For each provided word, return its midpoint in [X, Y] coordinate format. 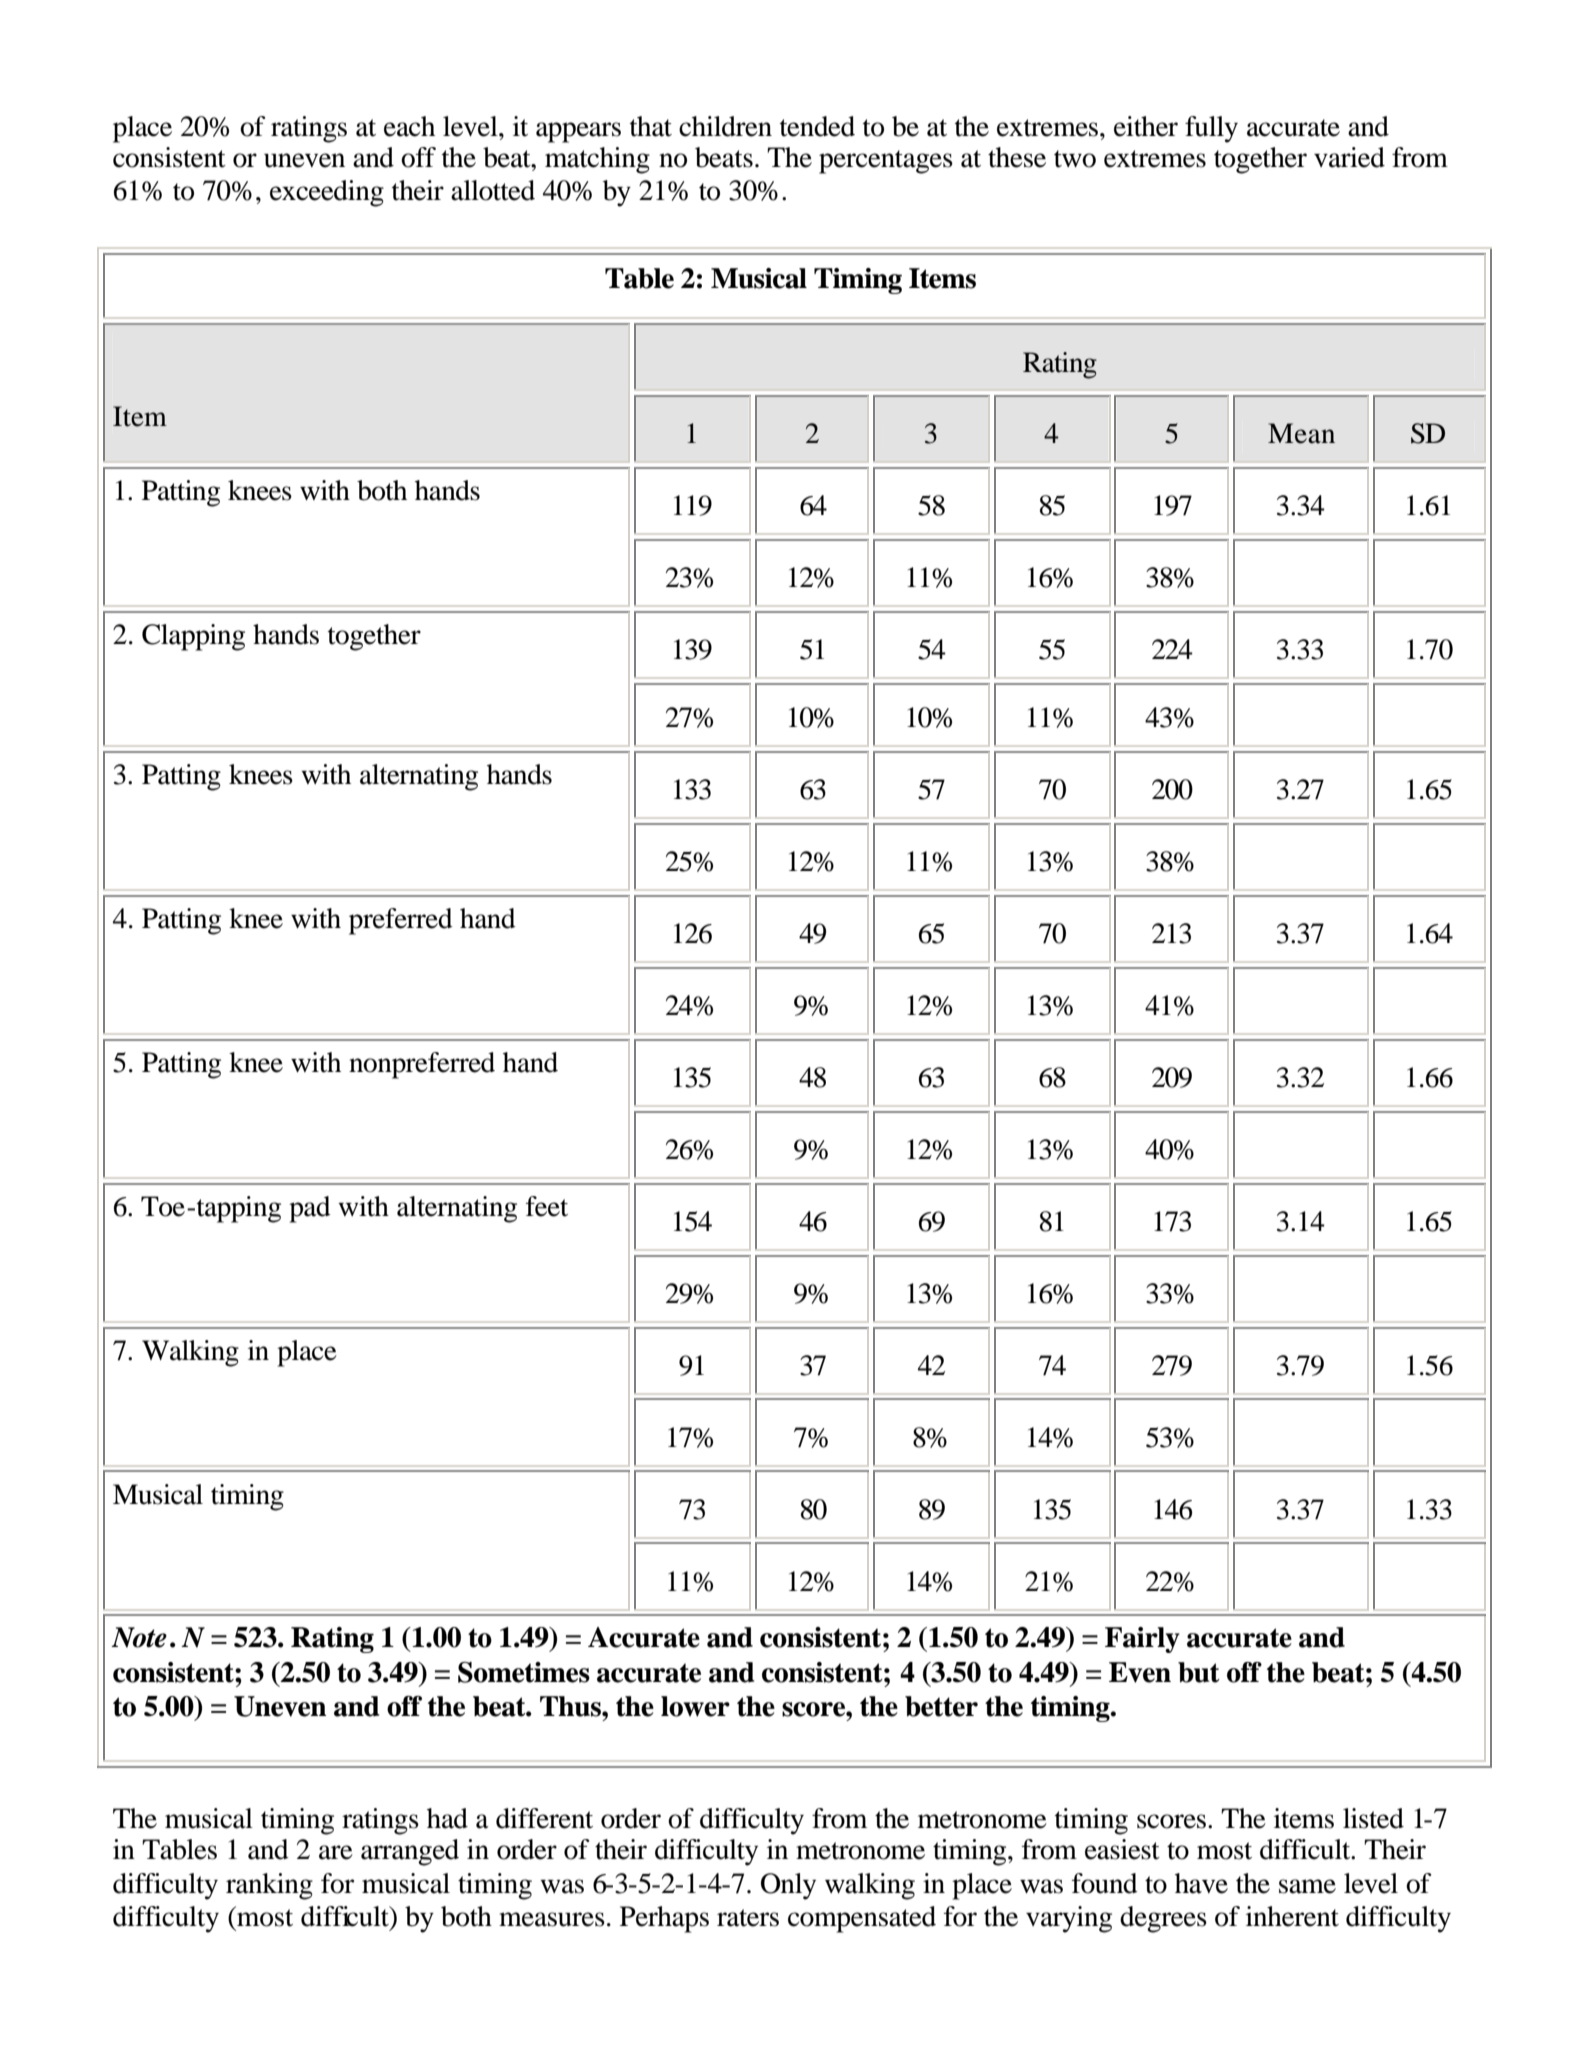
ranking [269, 1886]
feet [547, 1206]
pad [310, 1209]
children [725, 126]
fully [1211, 129]
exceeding [327, 193]
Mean [1301, 433]
